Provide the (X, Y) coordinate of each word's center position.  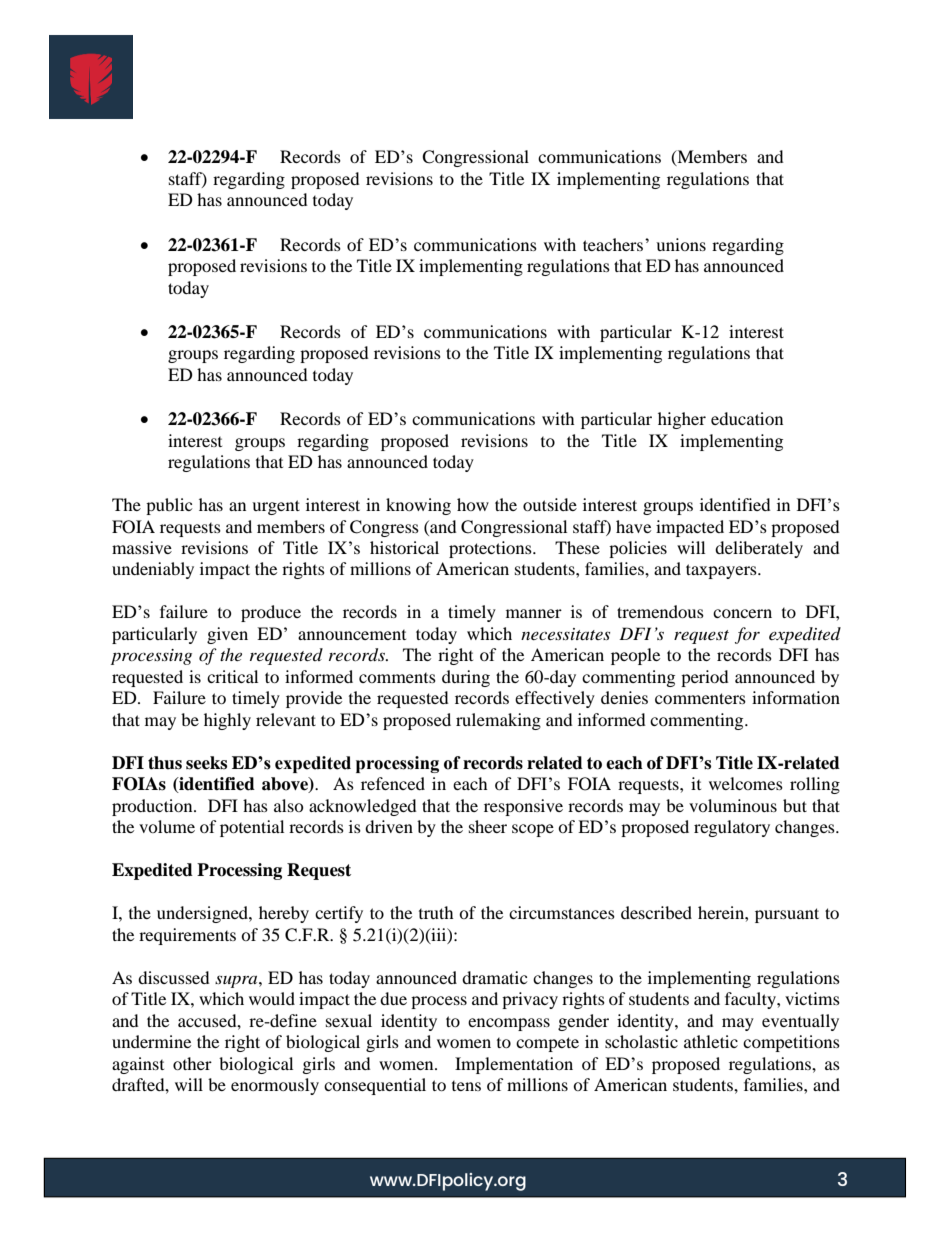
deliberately (759, 549)
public (169, 506)
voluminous (733, 805)
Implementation (514, 1065)
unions (681, 244)
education (747, 418)
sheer (488, 826)
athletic (711, 1041)
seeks (206, 763)
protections (491, 549)
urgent (276, 507)
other (192, 1063)
